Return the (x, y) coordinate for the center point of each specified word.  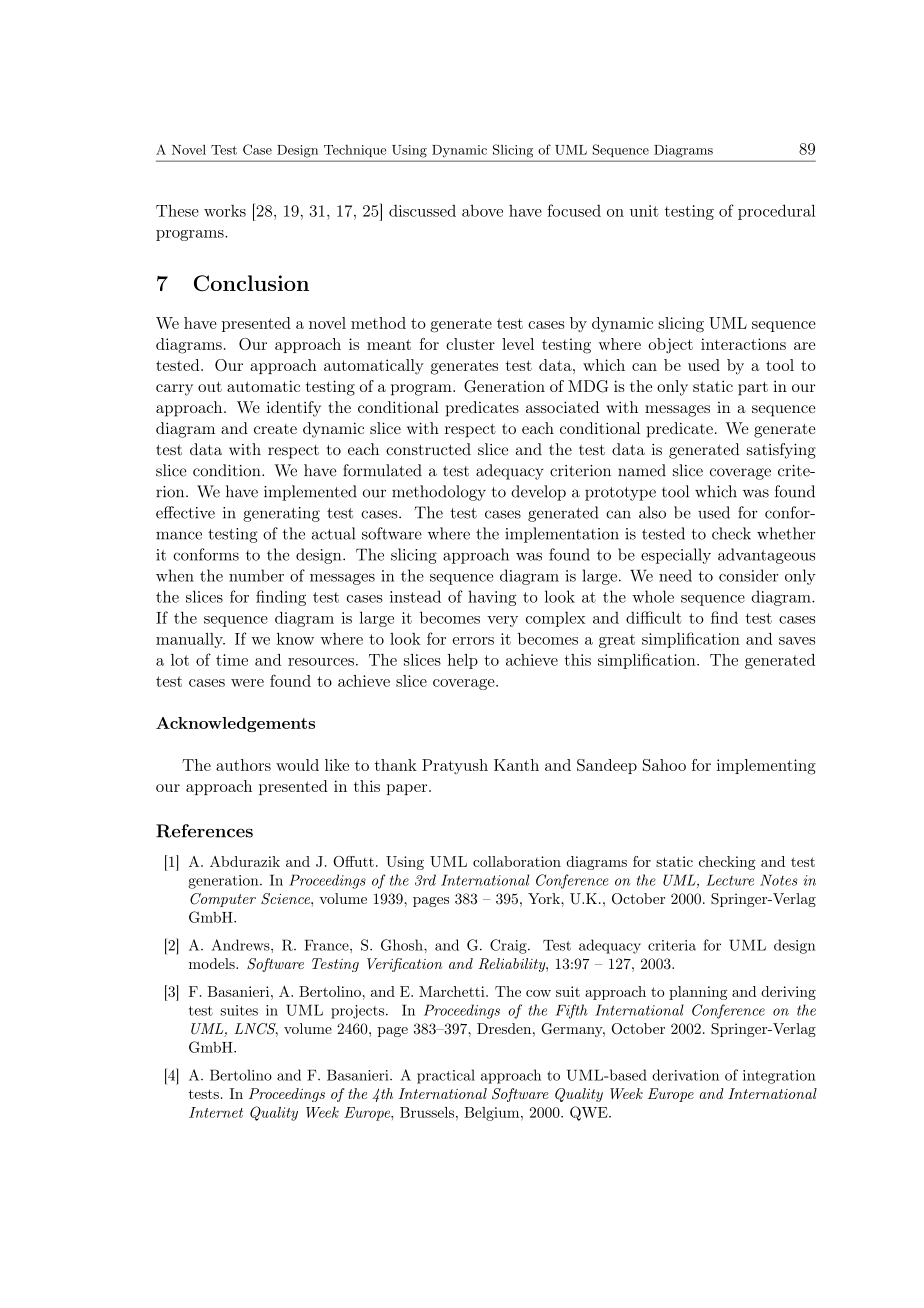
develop (538, 493)
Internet (216, 1112)
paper (408, 789)
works (225, 210)
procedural (776, 212)
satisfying (781, 451)
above (482, 210)
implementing (766, 767)
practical (446, 1076)
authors (243, 765)
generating (281, 514)
